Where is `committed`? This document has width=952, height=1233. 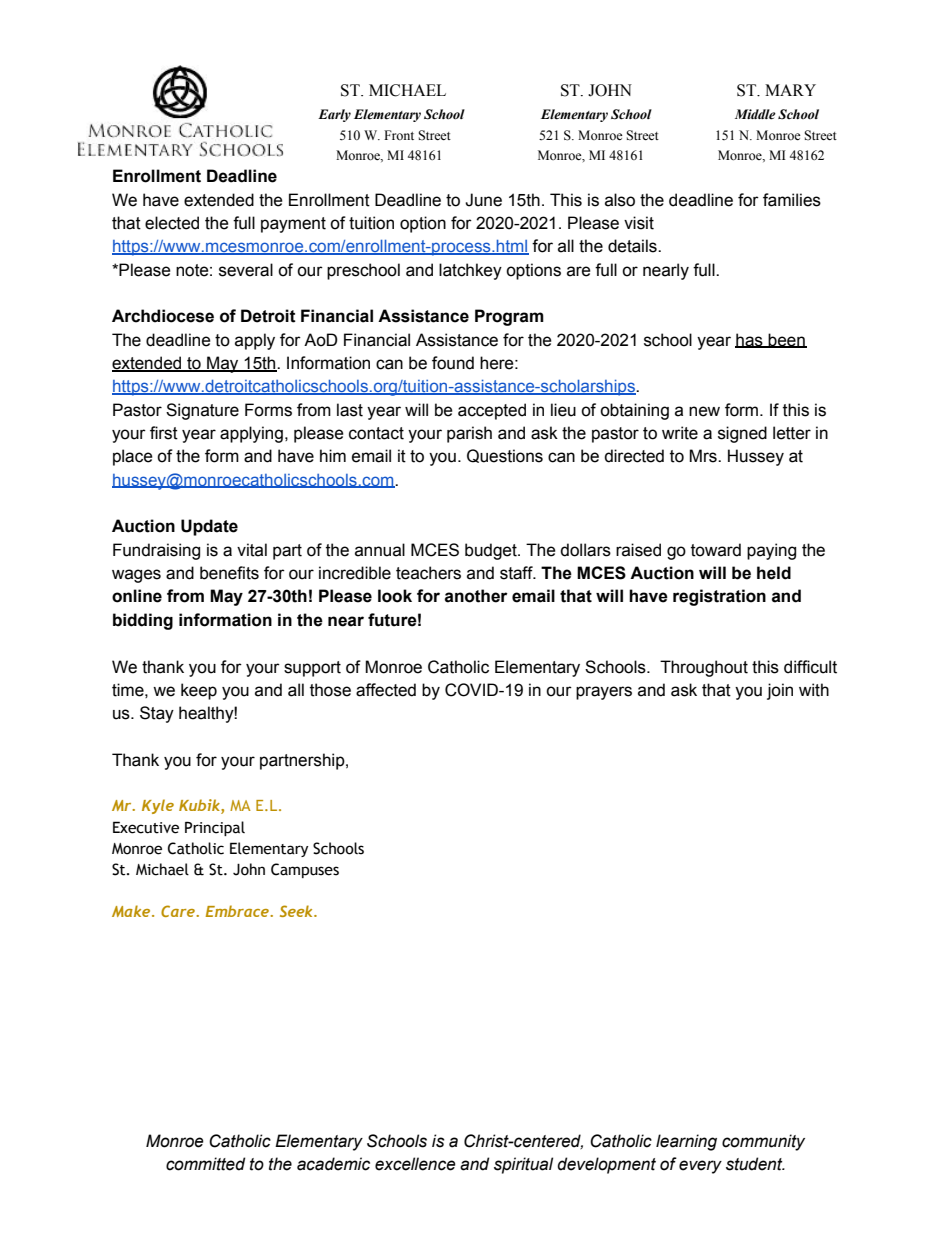
committed is located at coordinates (206, 1164).
